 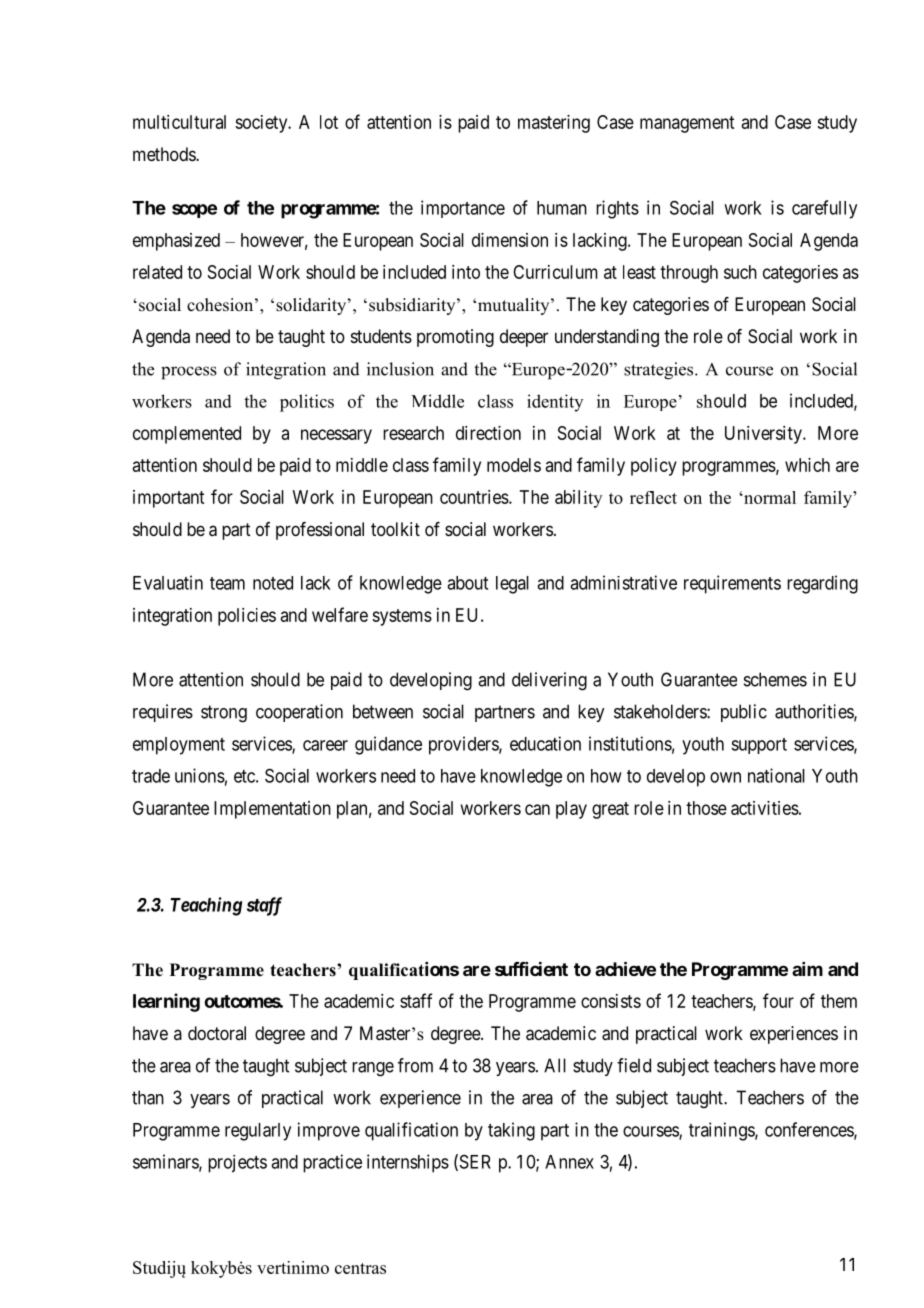 What do you see at coordinates (258, 1132) in the page?
I see `regularly` at bounding box center [258, 1132].
